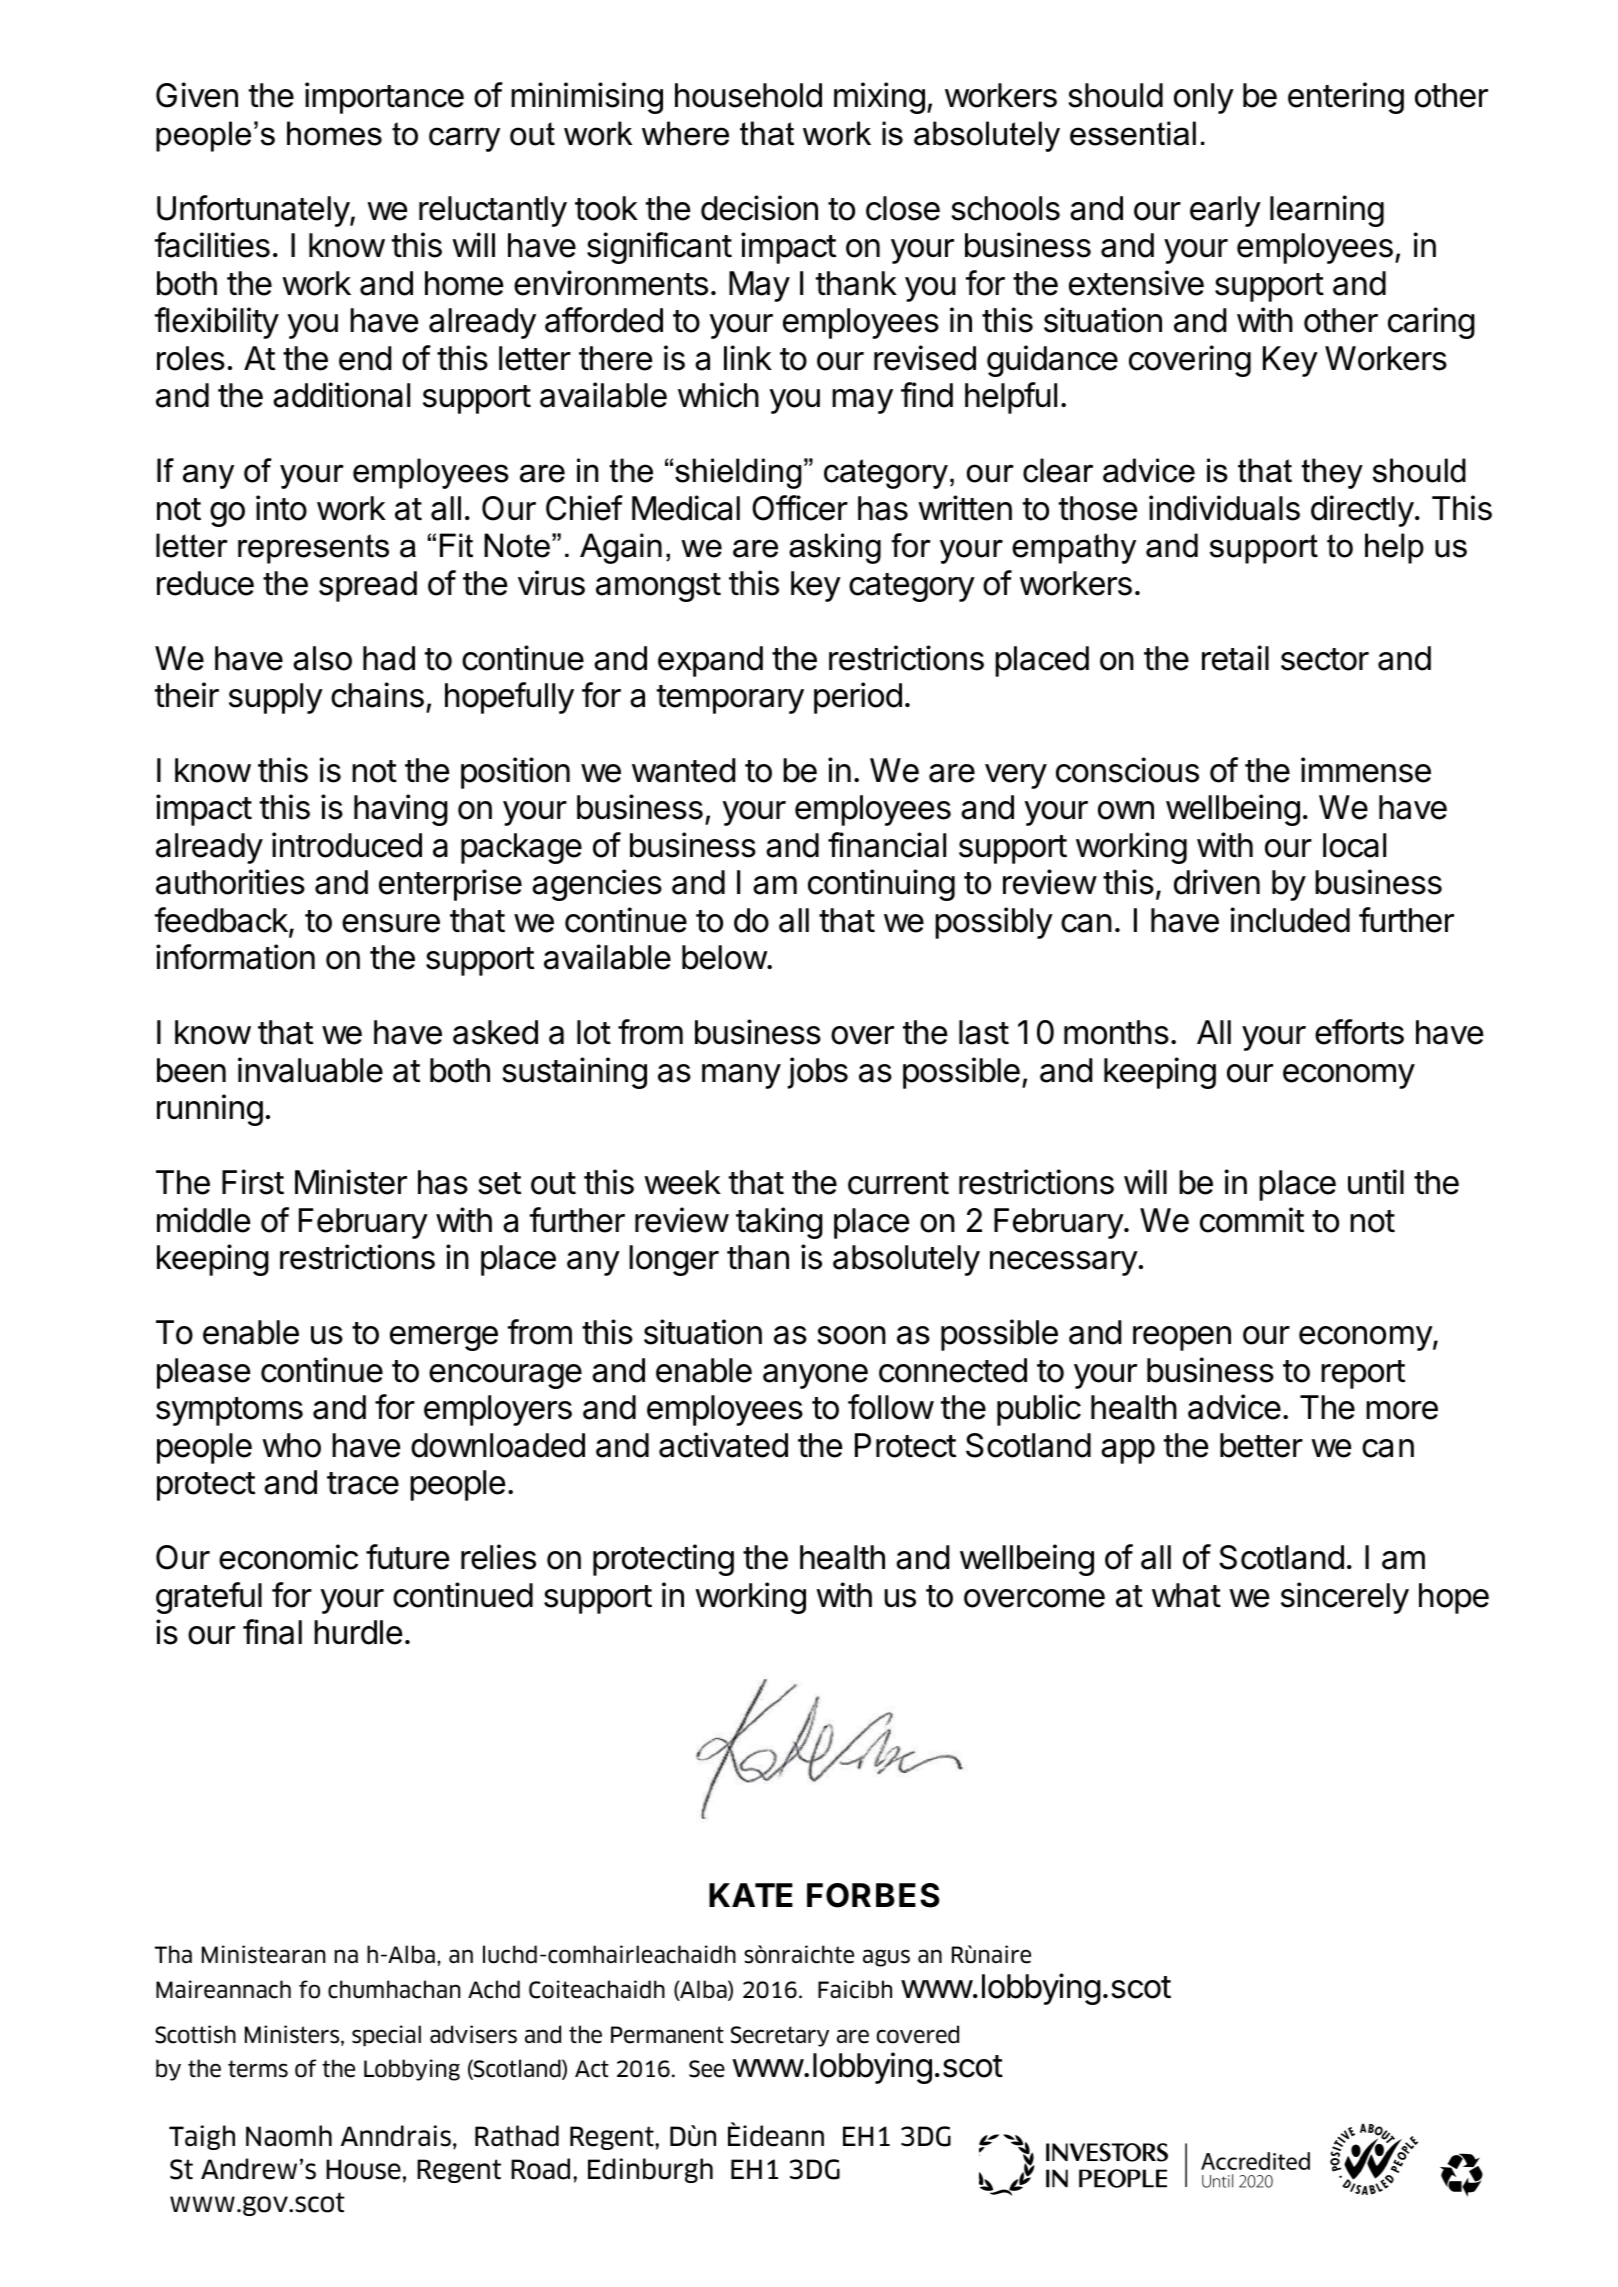  What do you see at coordinates (1224, 508) in the page?
I see `individuals` at bounding box center [1224, 508].
